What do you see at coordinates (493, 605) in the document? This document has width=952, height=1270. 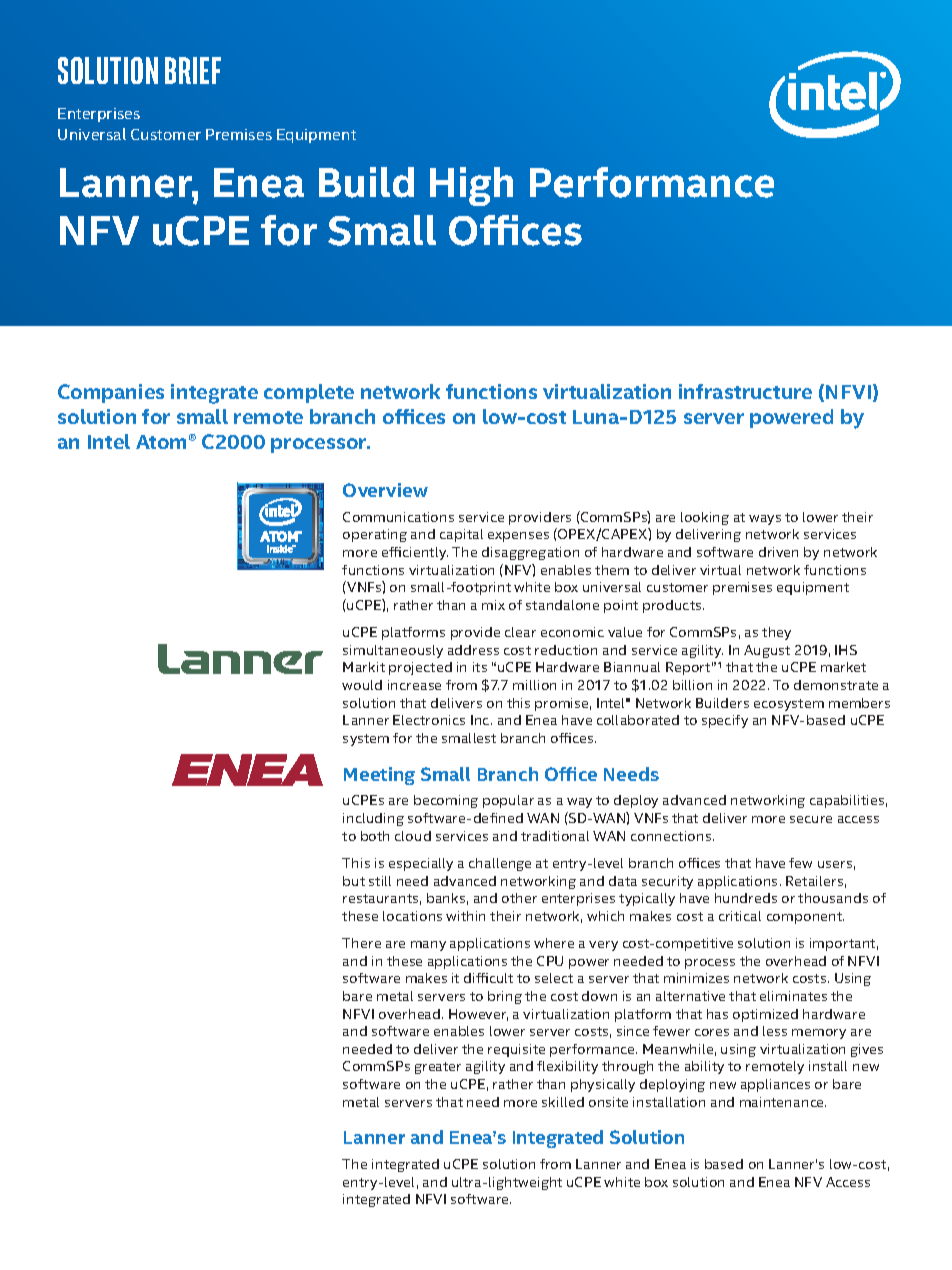 I see `mix` at bounding box center [493, 605].
